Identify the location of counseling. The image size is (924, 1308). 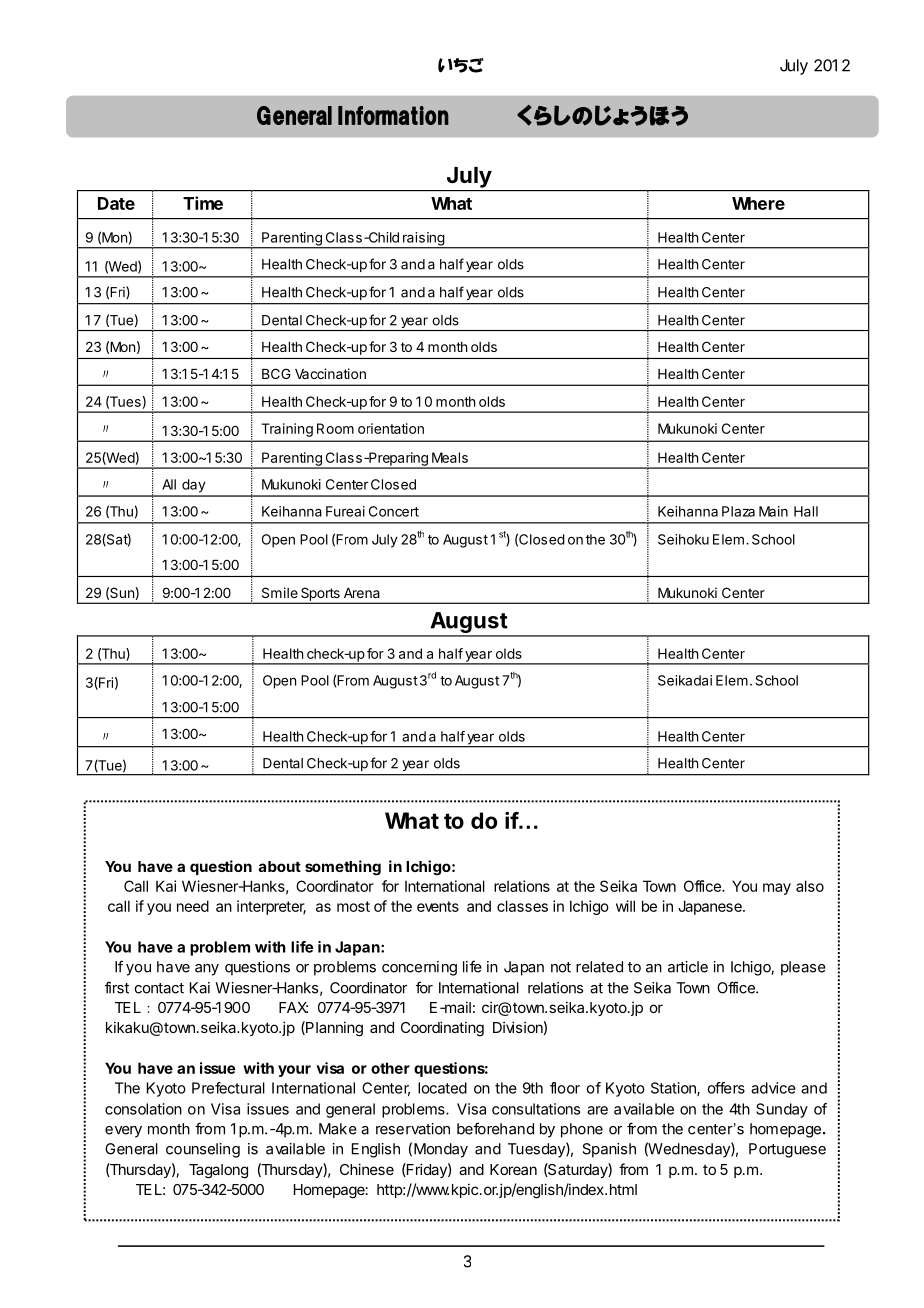
(203, 1150).
